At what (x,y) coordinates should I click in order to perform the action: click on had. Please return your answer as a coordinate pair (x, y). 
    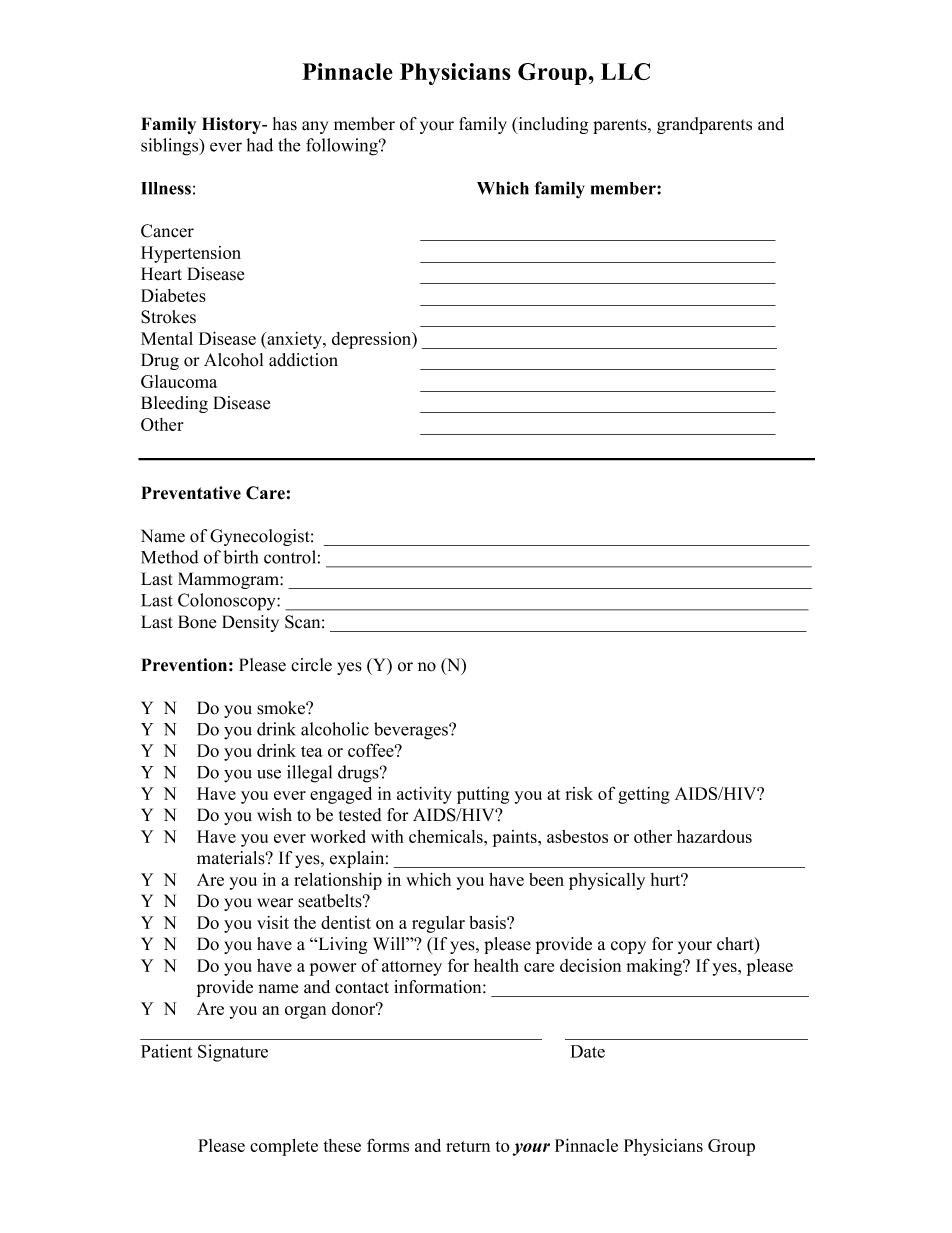
    Looking at the image, I should click on (260, 145).
